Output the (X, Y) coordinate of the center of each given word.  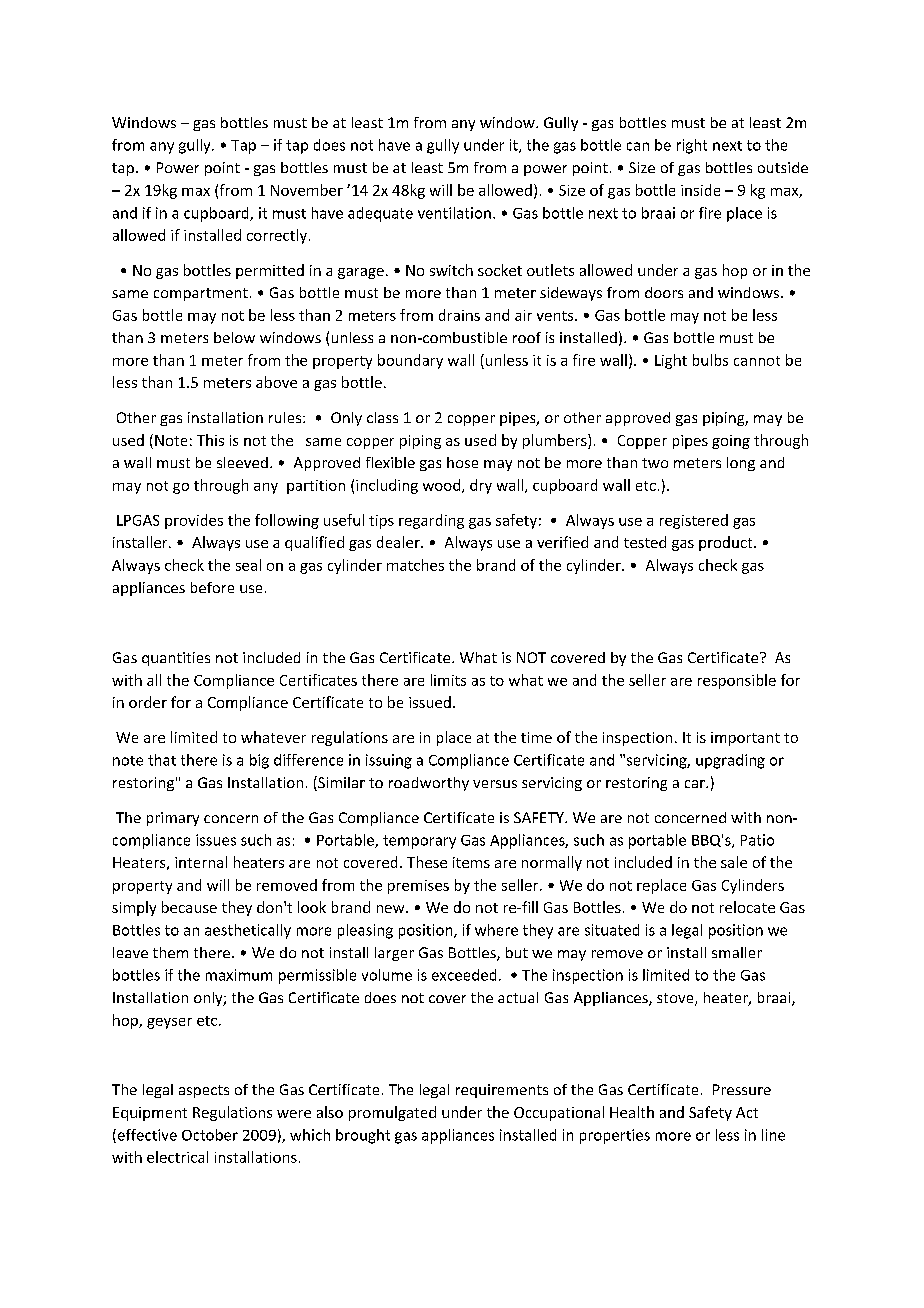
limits (448, 680)
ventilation (454, 213)
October (210, 1135)
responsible (737, 681)
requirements (502, 1091)
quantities (176, 659)
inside (700, 190)
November (307, 190)
